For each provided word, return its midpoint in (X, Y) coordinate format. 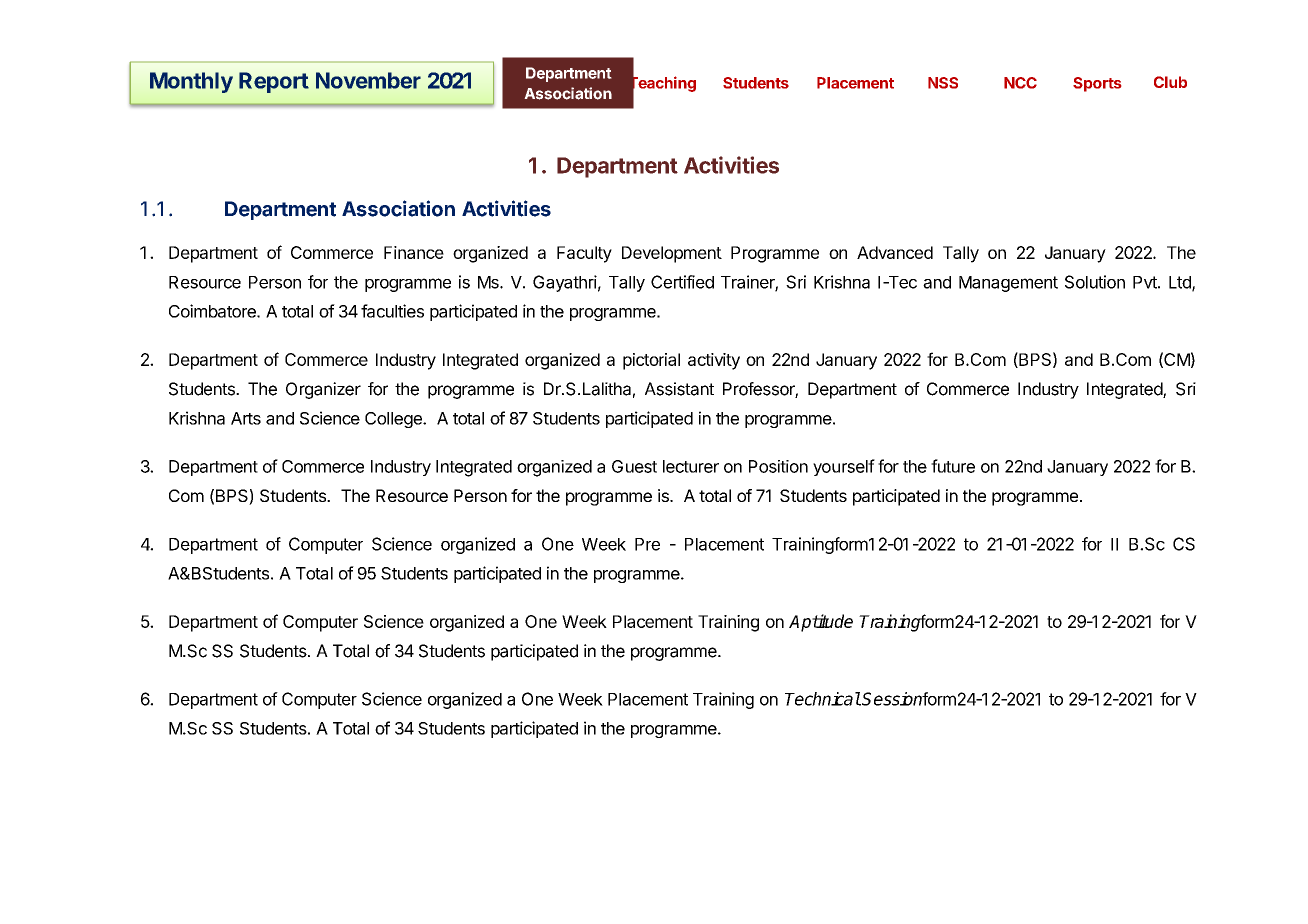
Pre (647, 544)
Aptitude (821, 623)
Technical (823, 699)
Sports (1097, 84)
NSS (943, 83)
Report (274, 82)
